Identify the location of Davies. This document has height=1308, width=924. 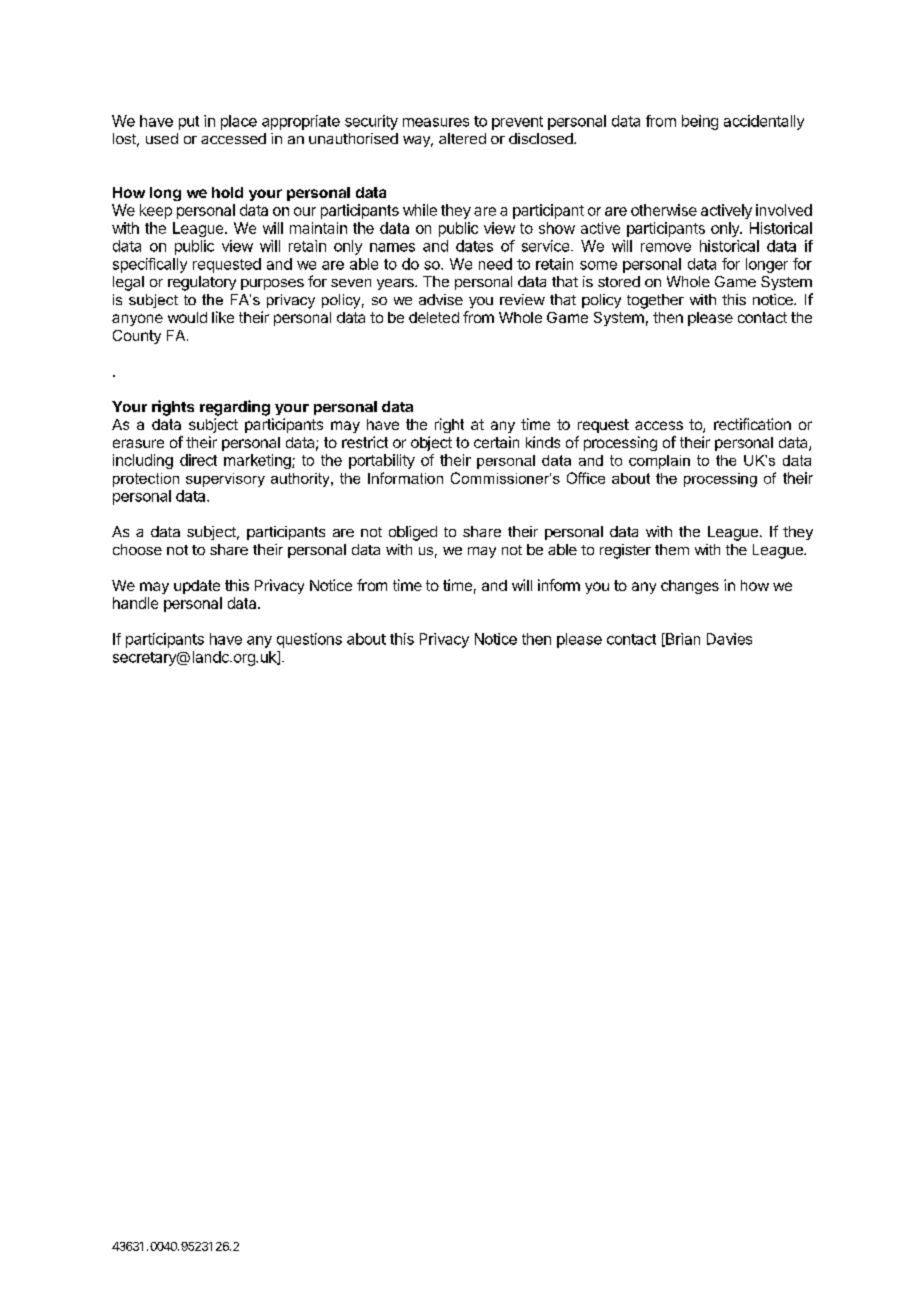
(729, 639).
